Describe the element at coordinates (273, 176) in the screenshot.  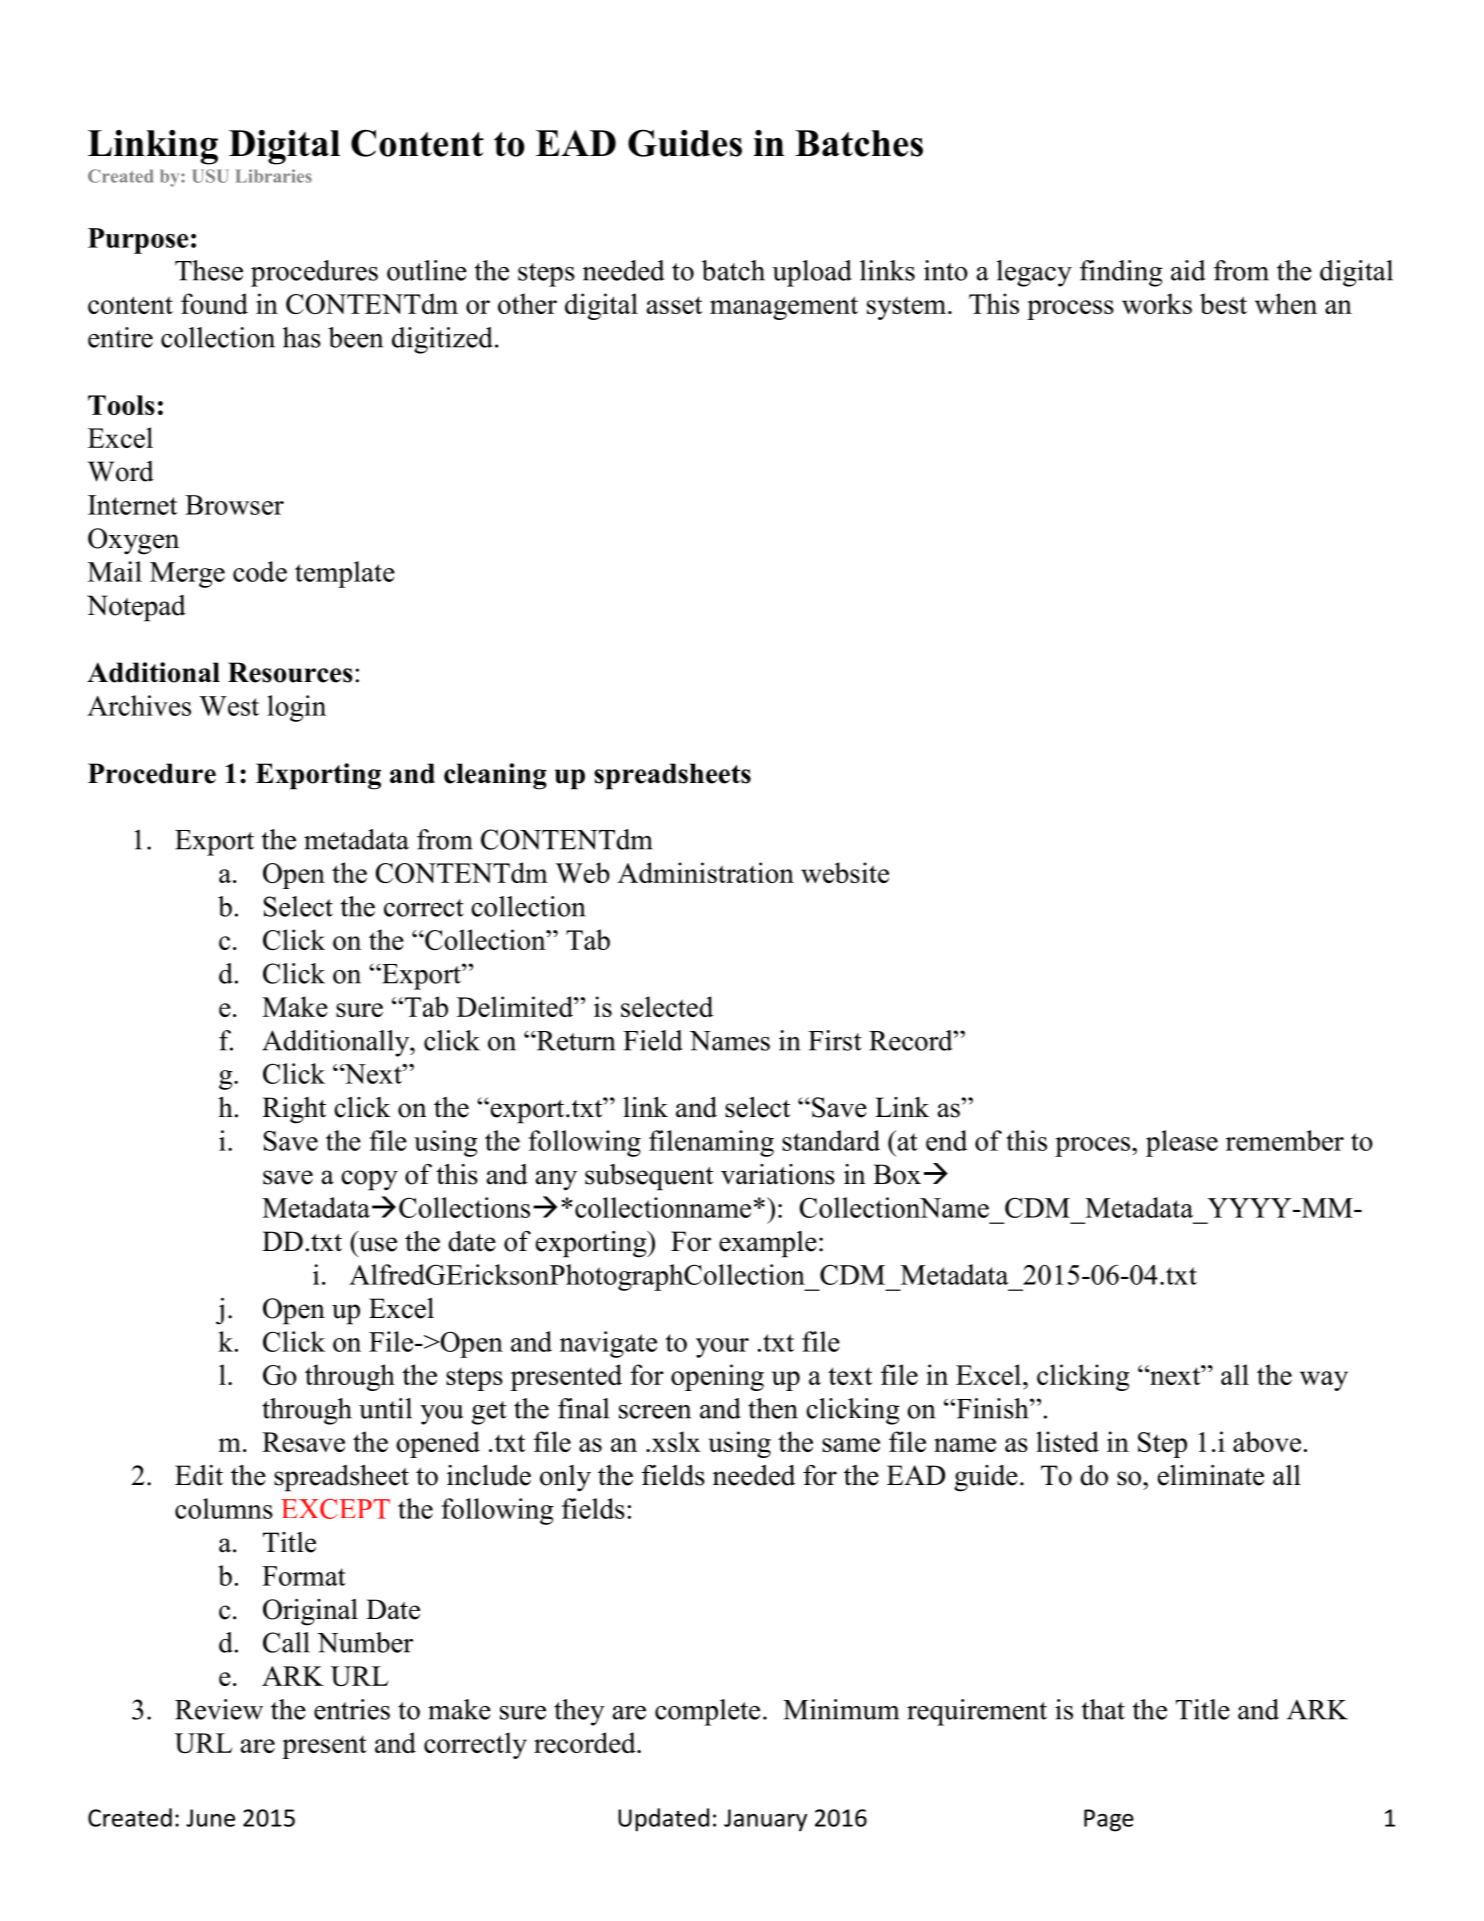
I see `Libraries` at that location.
